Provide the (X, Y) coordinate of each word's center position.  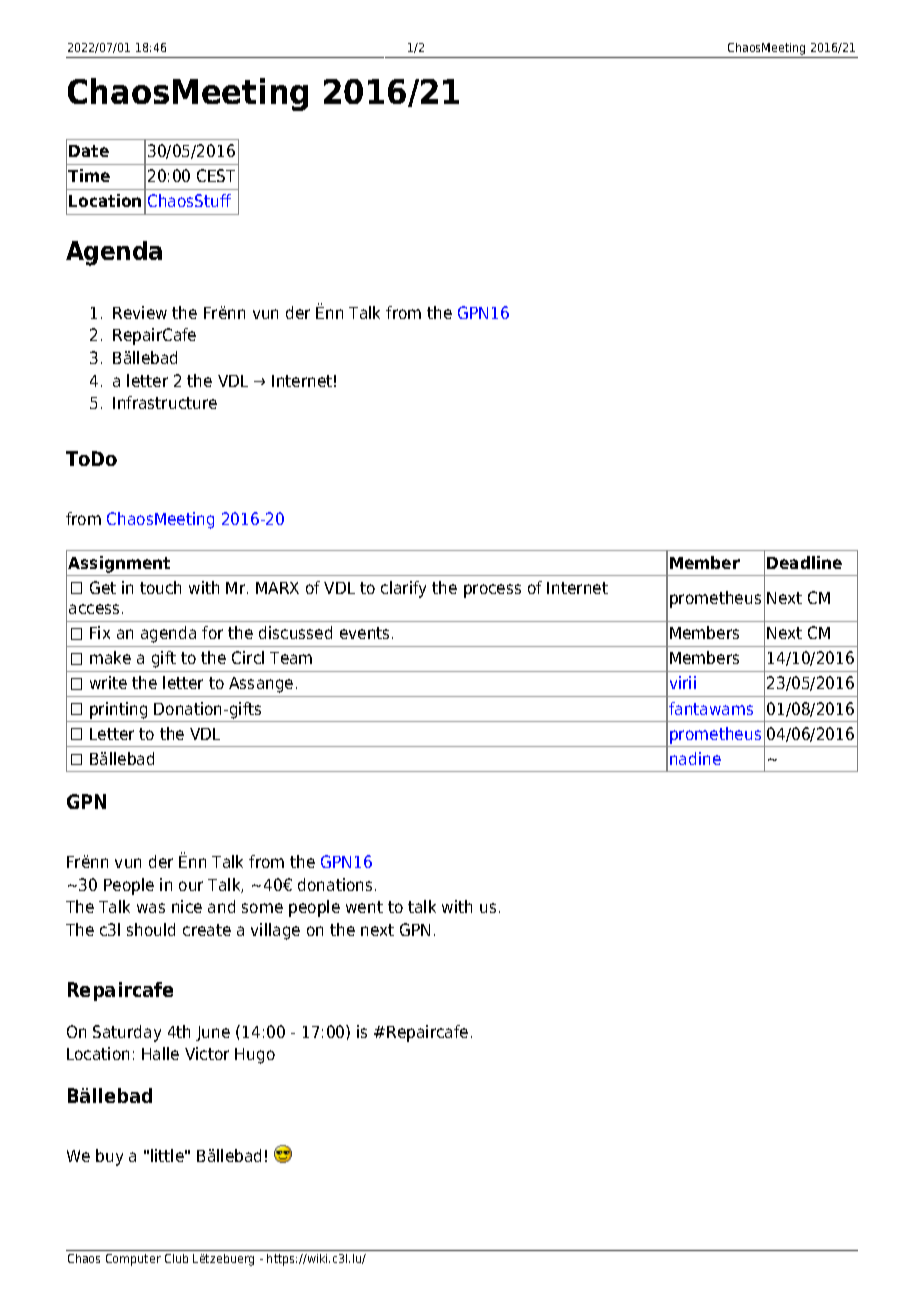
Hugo (255, 1056)
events (366, 633)
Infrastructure (165, 402)
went (364, 907)
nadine (695, 758)
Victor (207, 1053)
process (492, 591)
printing (118, 710)
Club (176, 1258)
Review (140, 312)
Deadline (804, 562)
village (275, 931)
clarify (403, 589)
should (151, 929)
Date (89, 151)
